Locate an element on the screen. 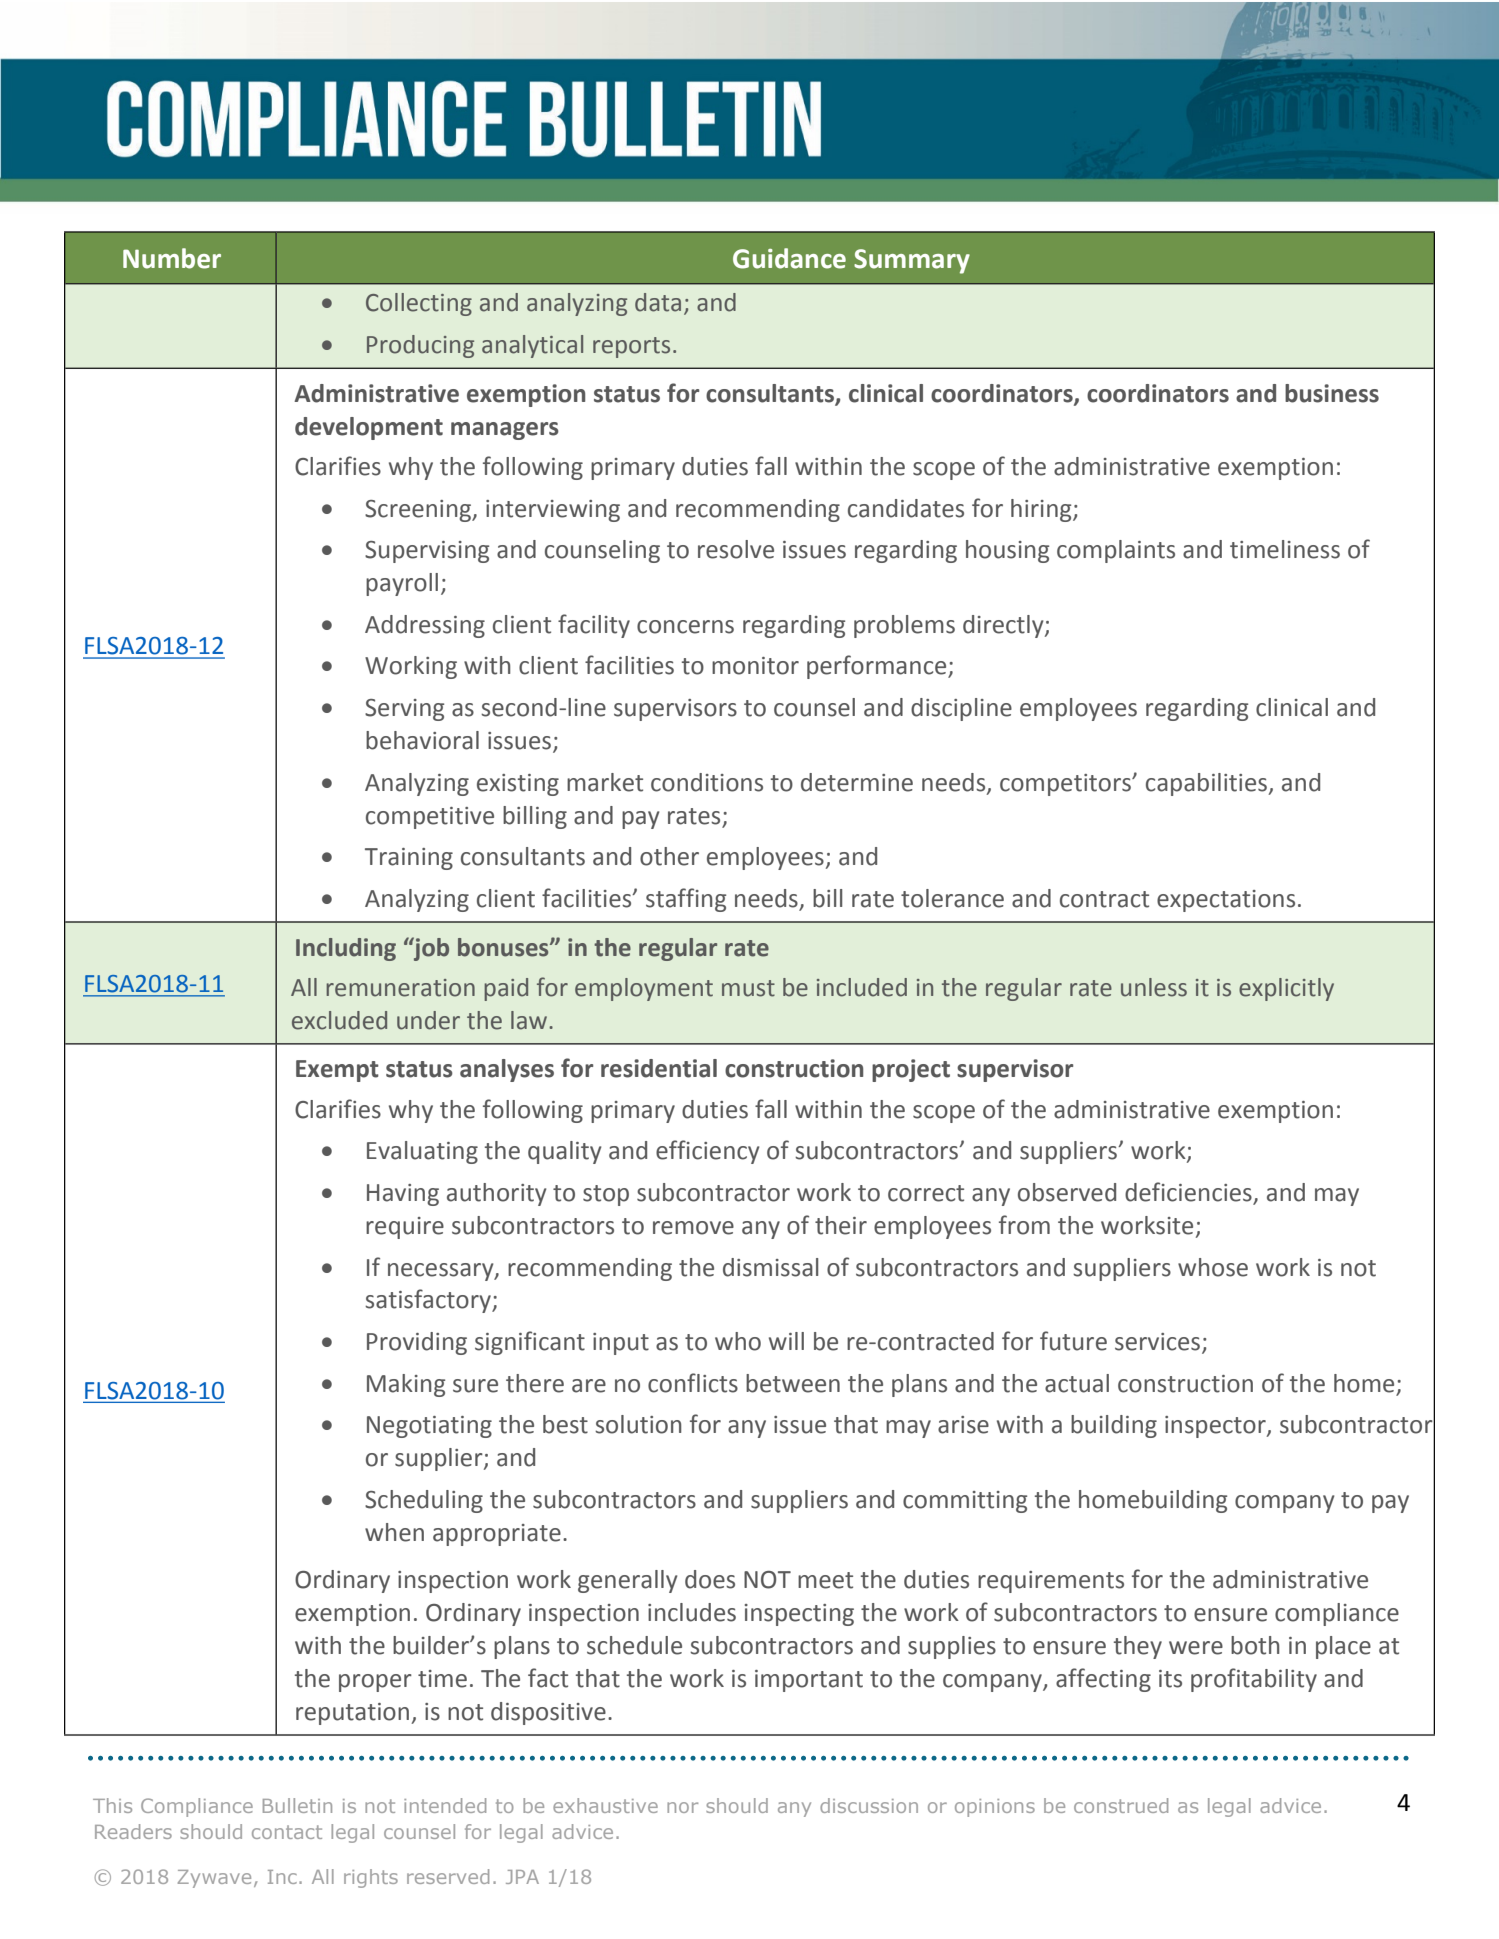 The width and height of the screenshot is (1499, 1939). business is located at coordinates (1332, 393).
